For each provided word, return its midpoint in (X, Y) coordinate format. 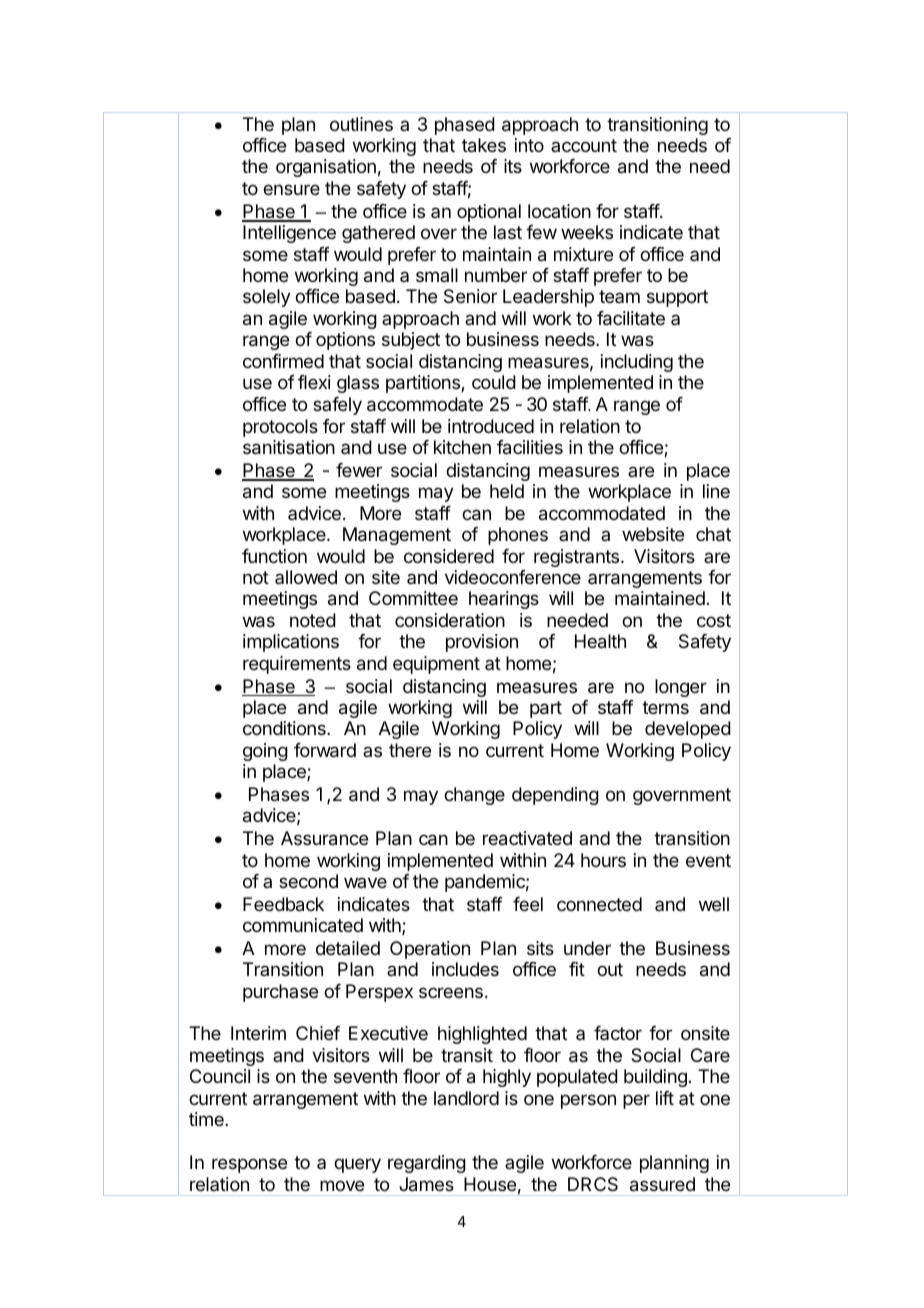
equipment (436, 665)
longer (681, 688)
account (584, 145)
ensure (291, 189)
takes (484, 145)
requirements (297, 665)
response (249, 1165)
